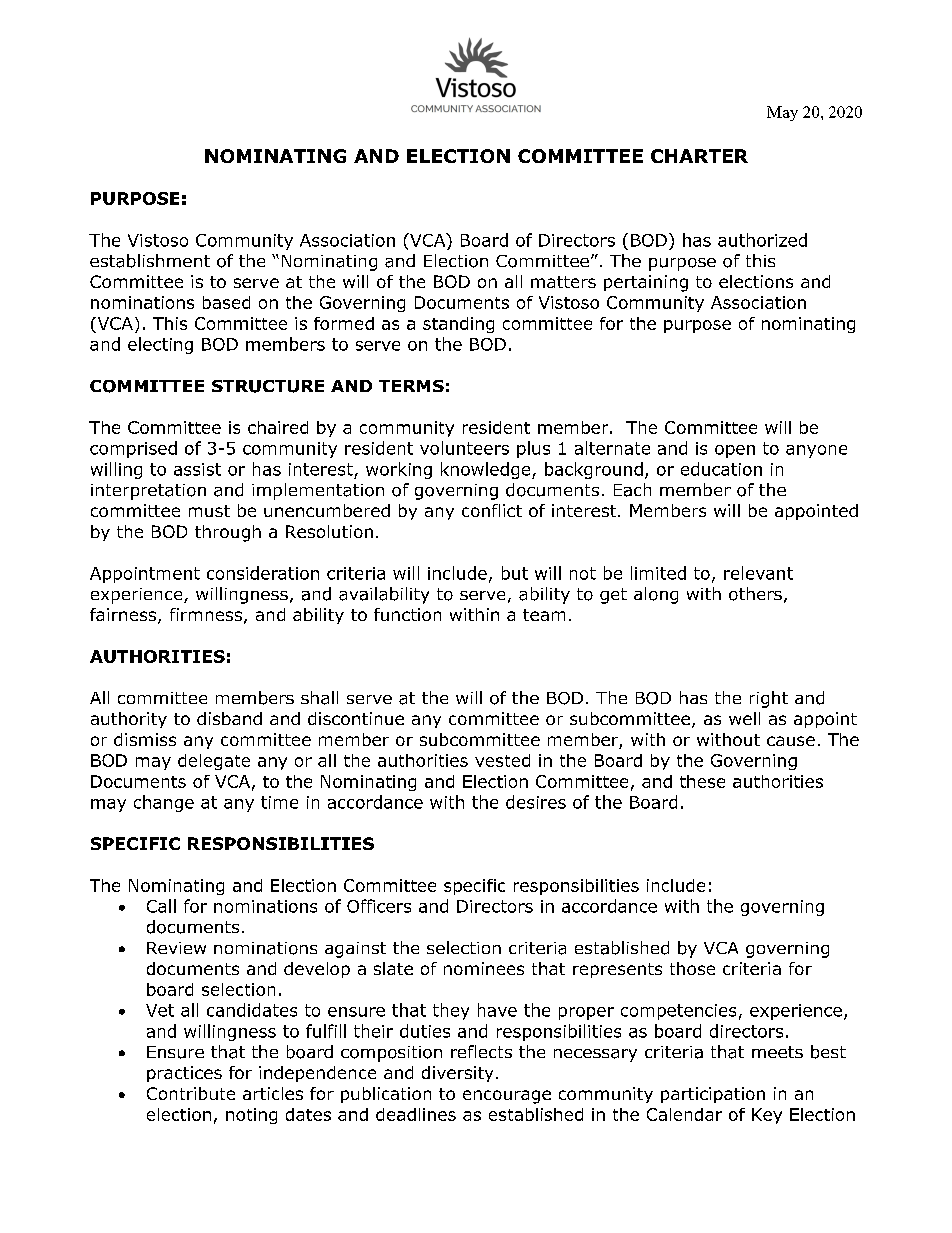 Image resolution: width=952 pixels, height=1233 pixels. I want to click on desires, so click(536, 802).
